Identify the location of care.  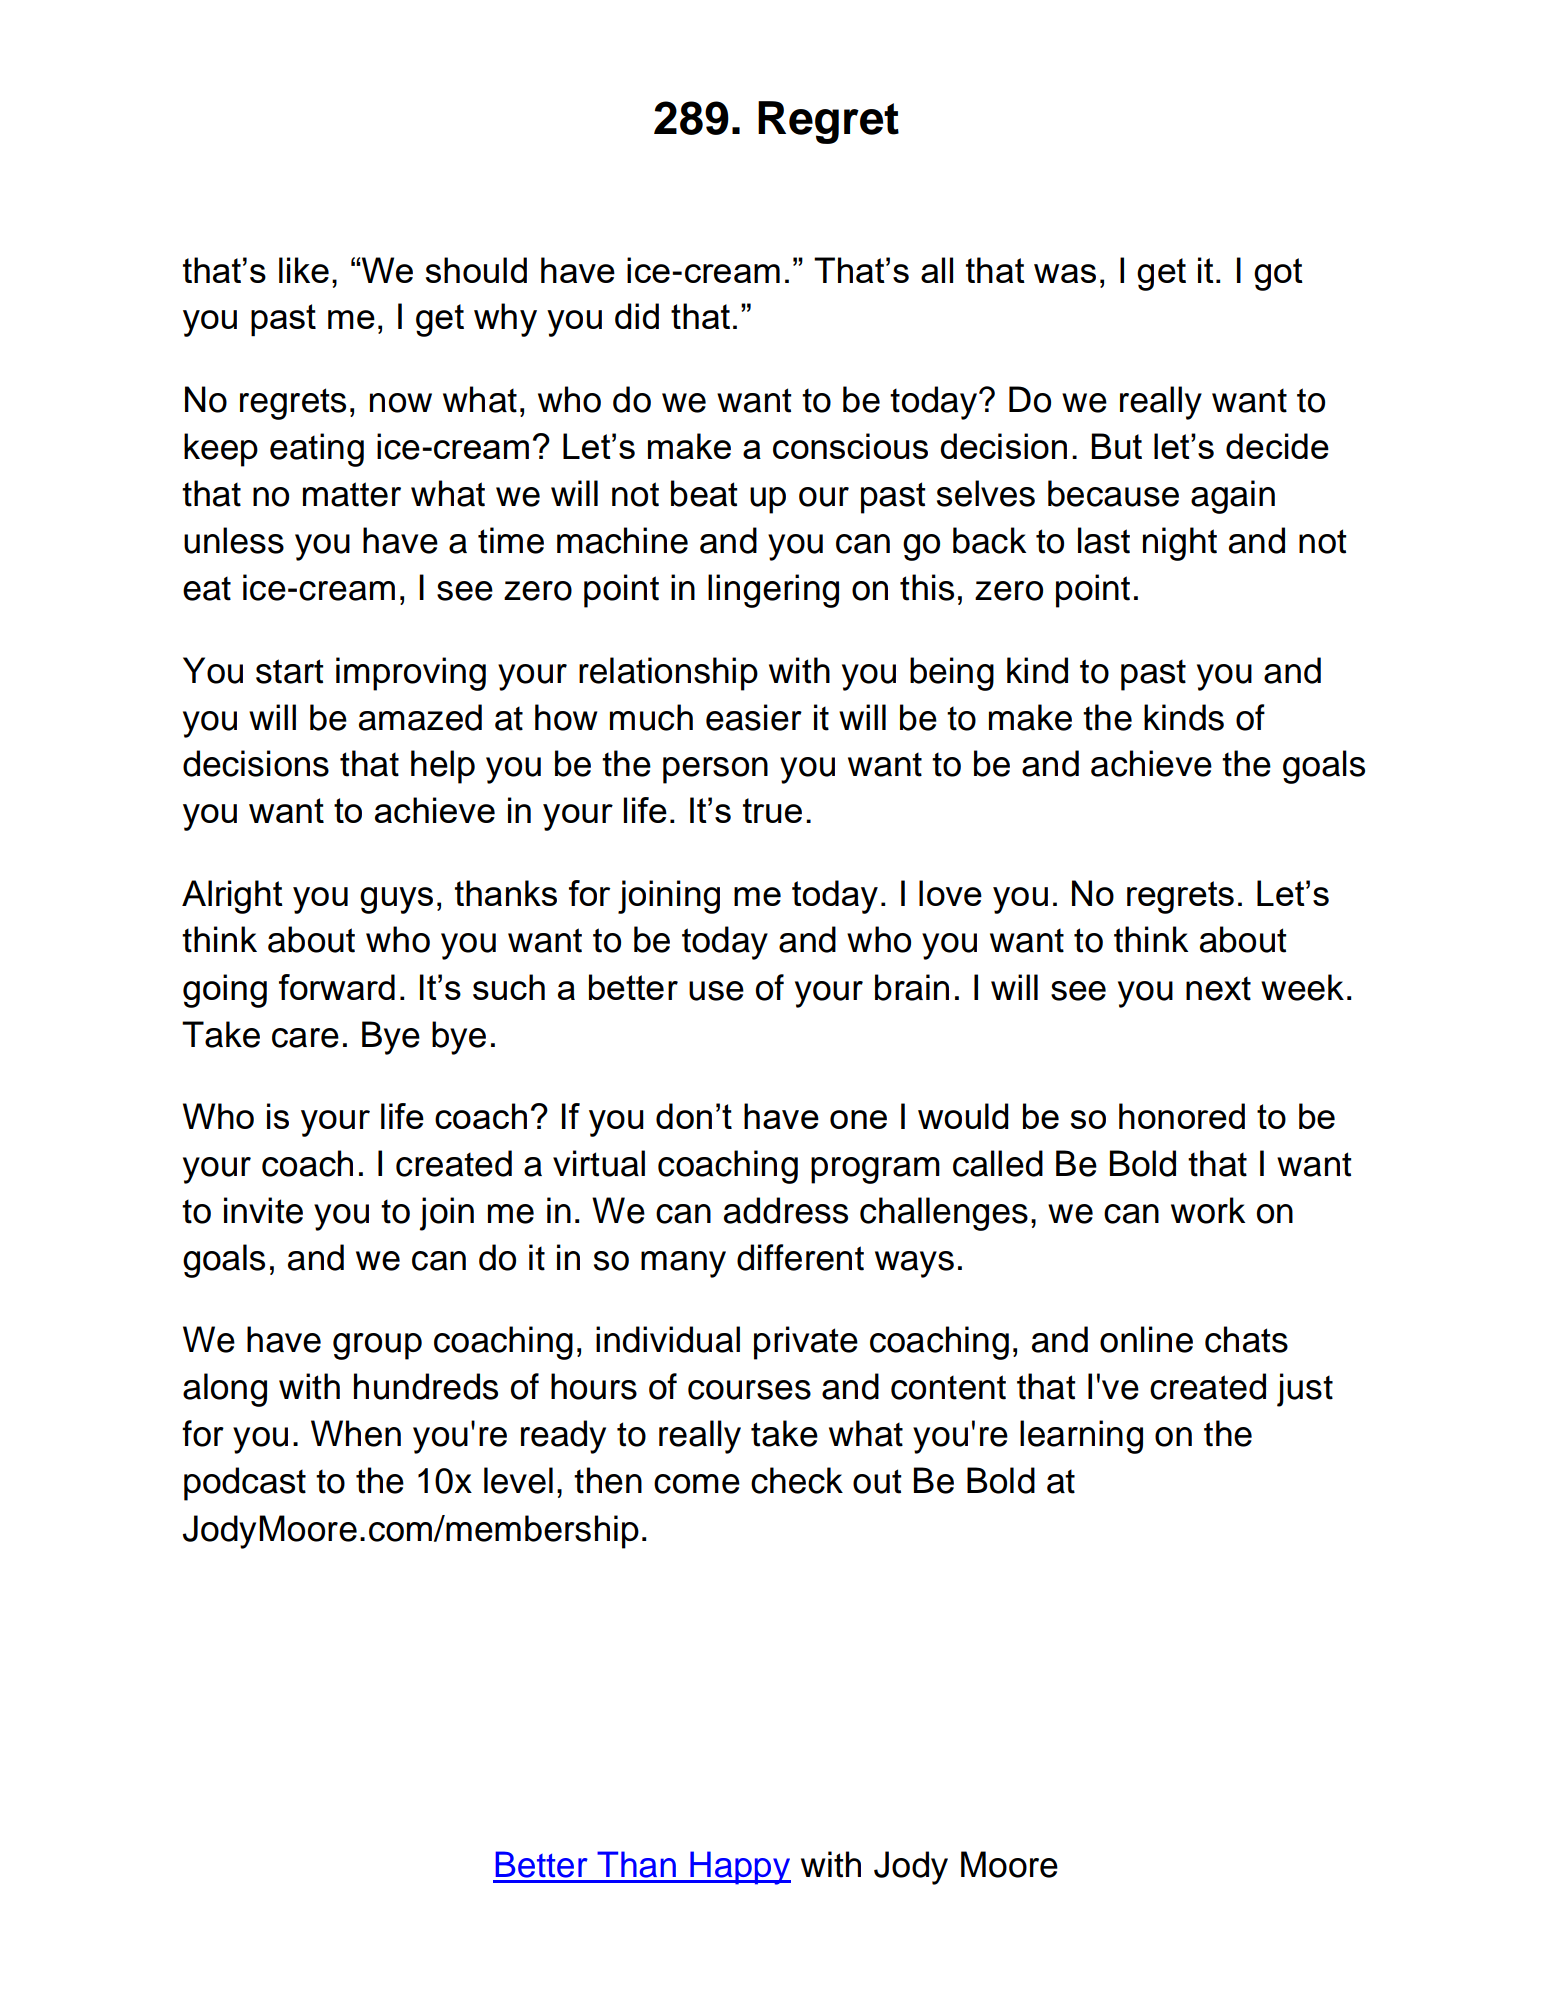
(305, 1038).
